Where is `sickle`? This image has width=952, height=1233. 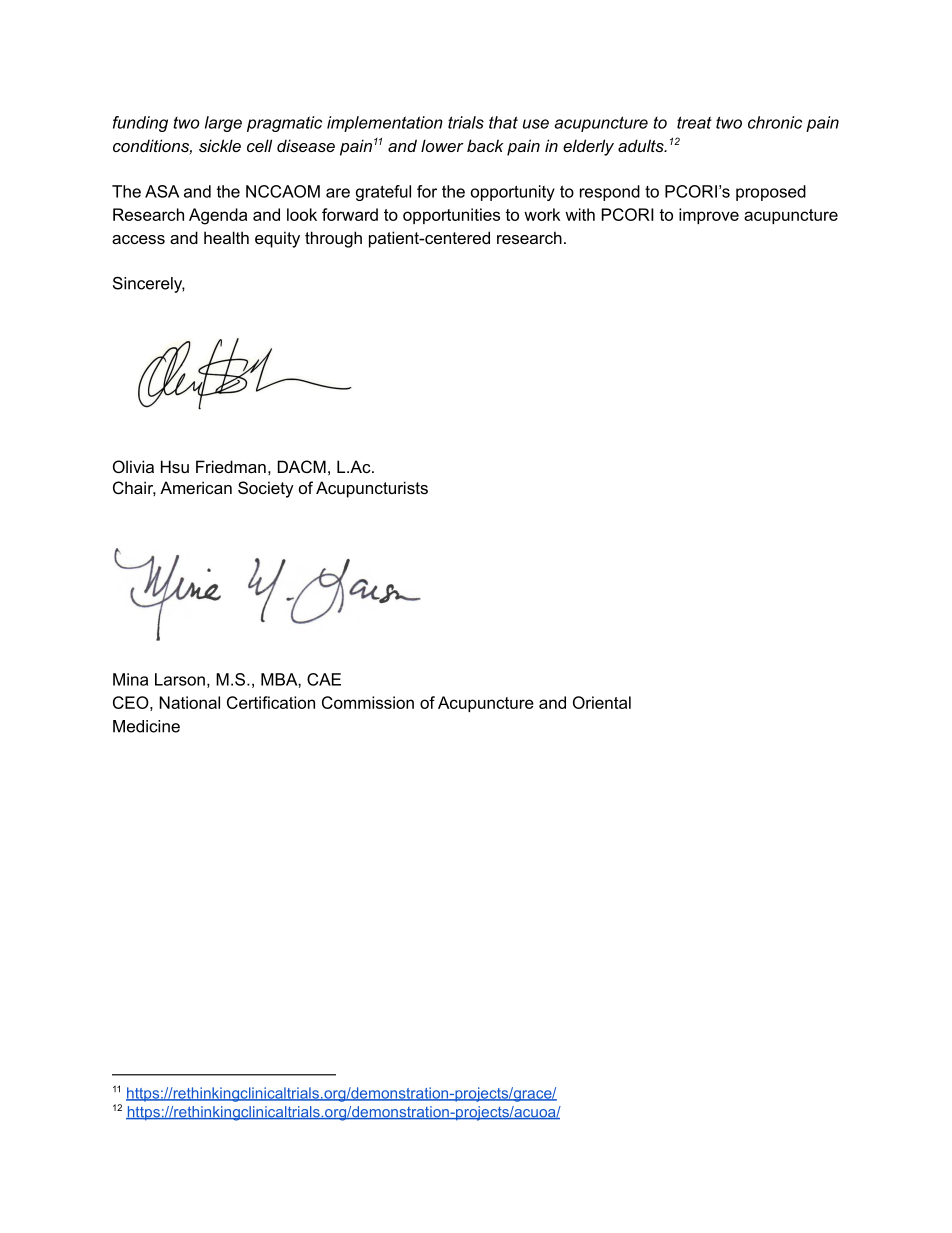
sickle is located at coordinates (220, 145).
